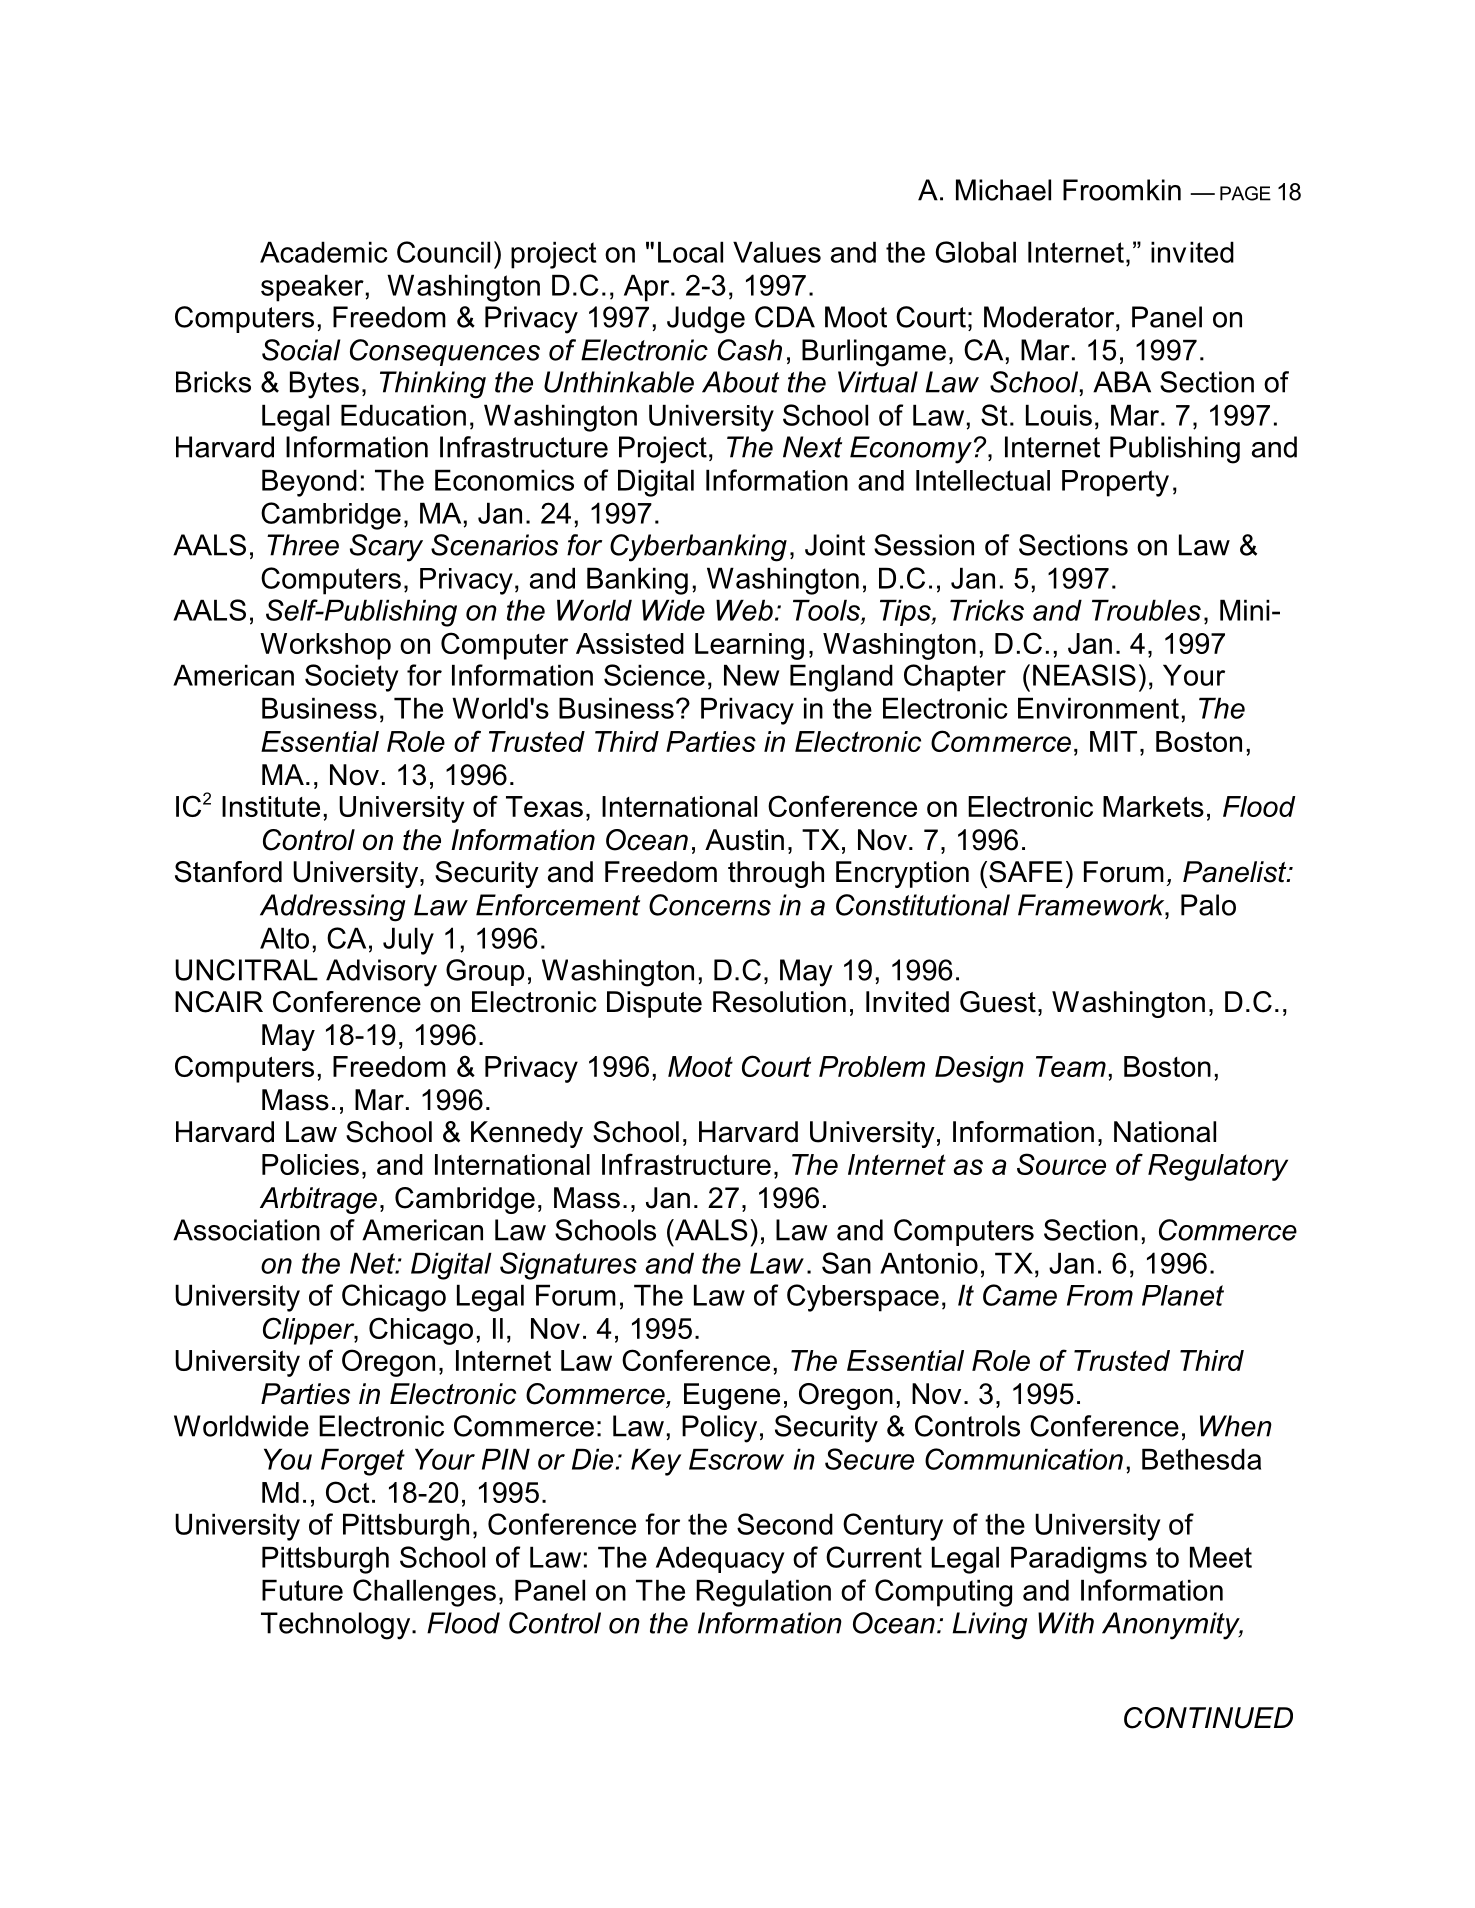 The image size is (1475, 1908). What do you see at coordinates (324, 252) in the screenshot?
I see `Academic` at bounding box center [324, 252].
